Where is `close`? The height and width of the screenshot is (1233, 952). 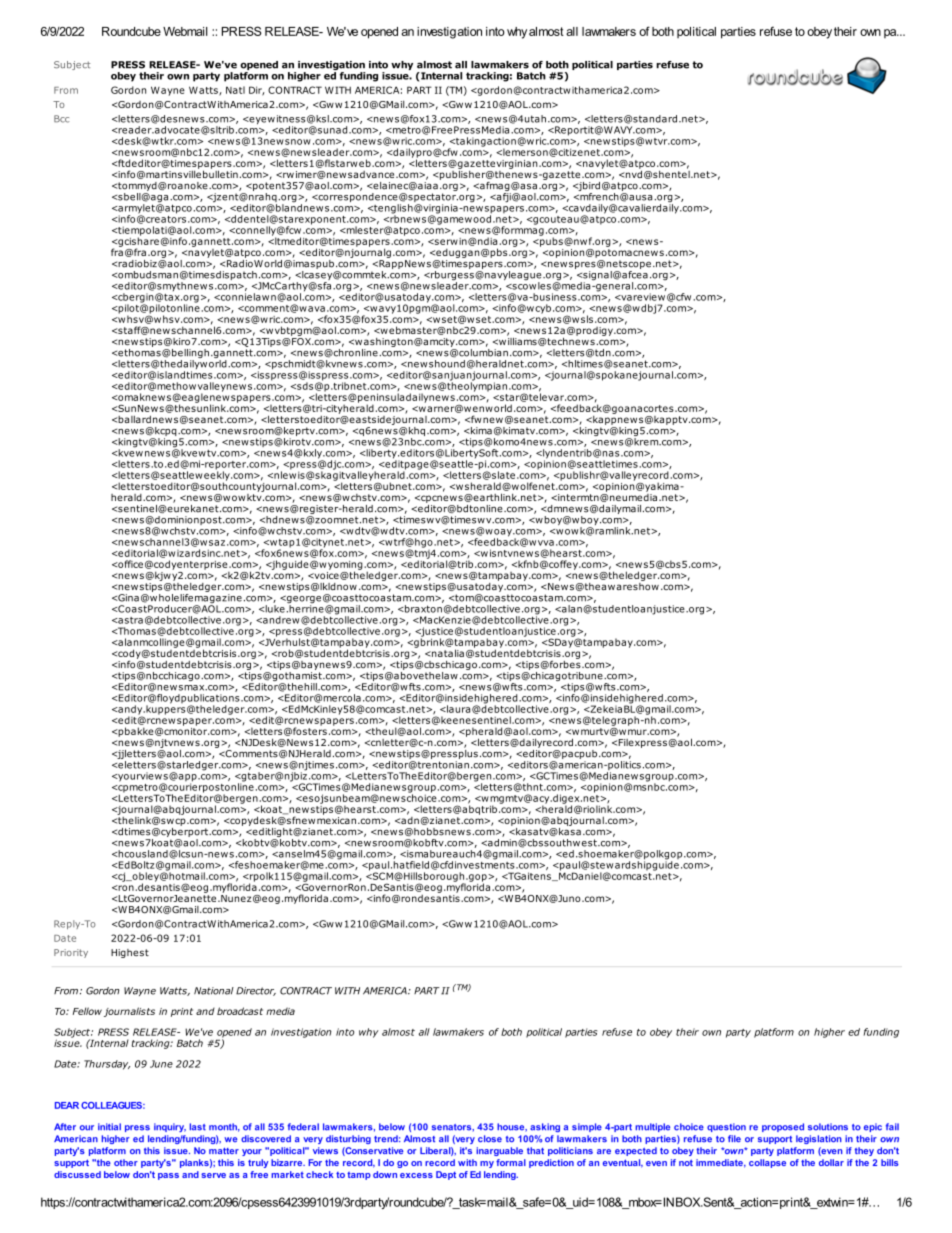
close is located at coordinates (490, 1138).
